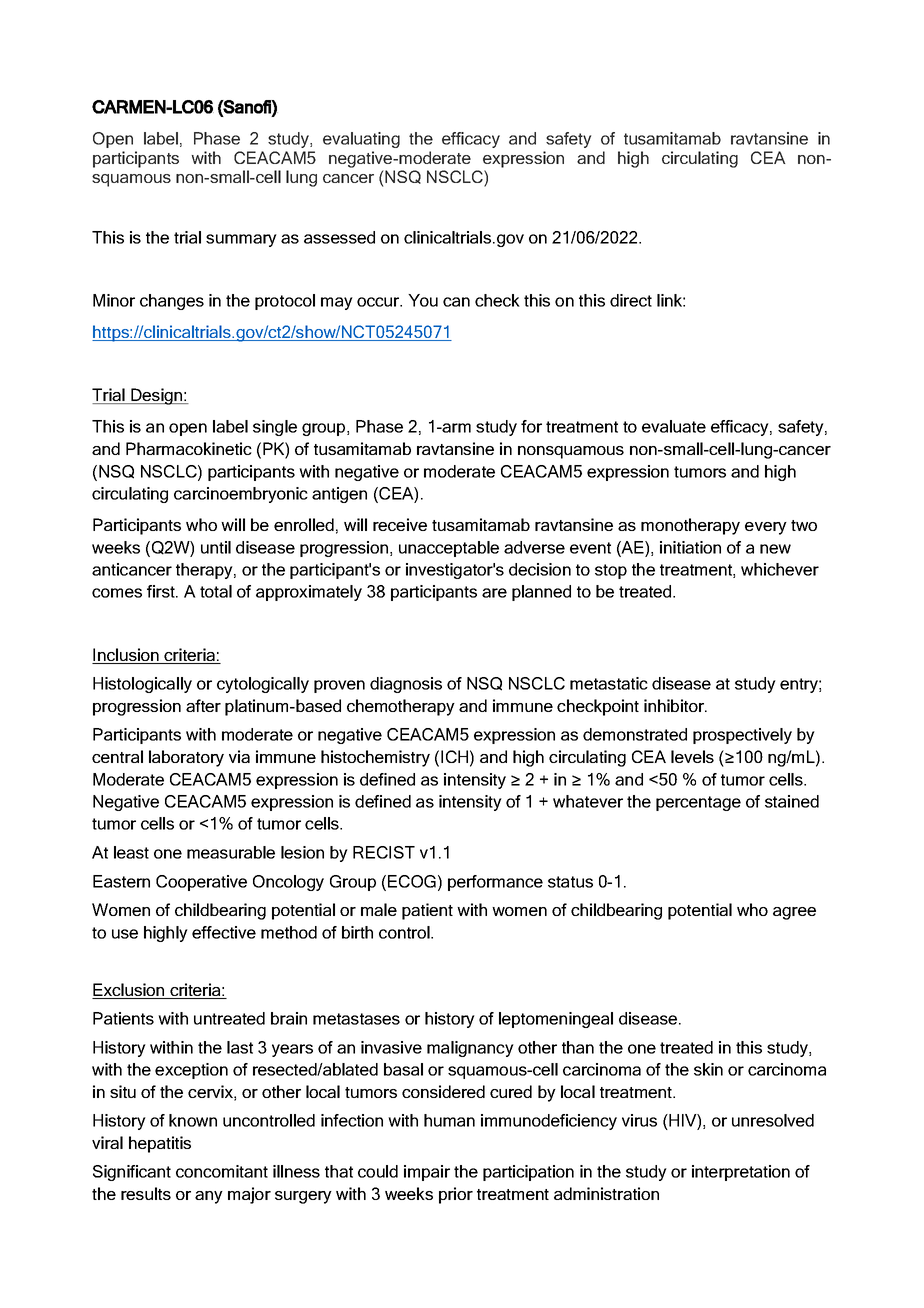 The image size is (924, 1308). Describe the element at coordinates (631, 300) in the page. I see `direct` at that location.
